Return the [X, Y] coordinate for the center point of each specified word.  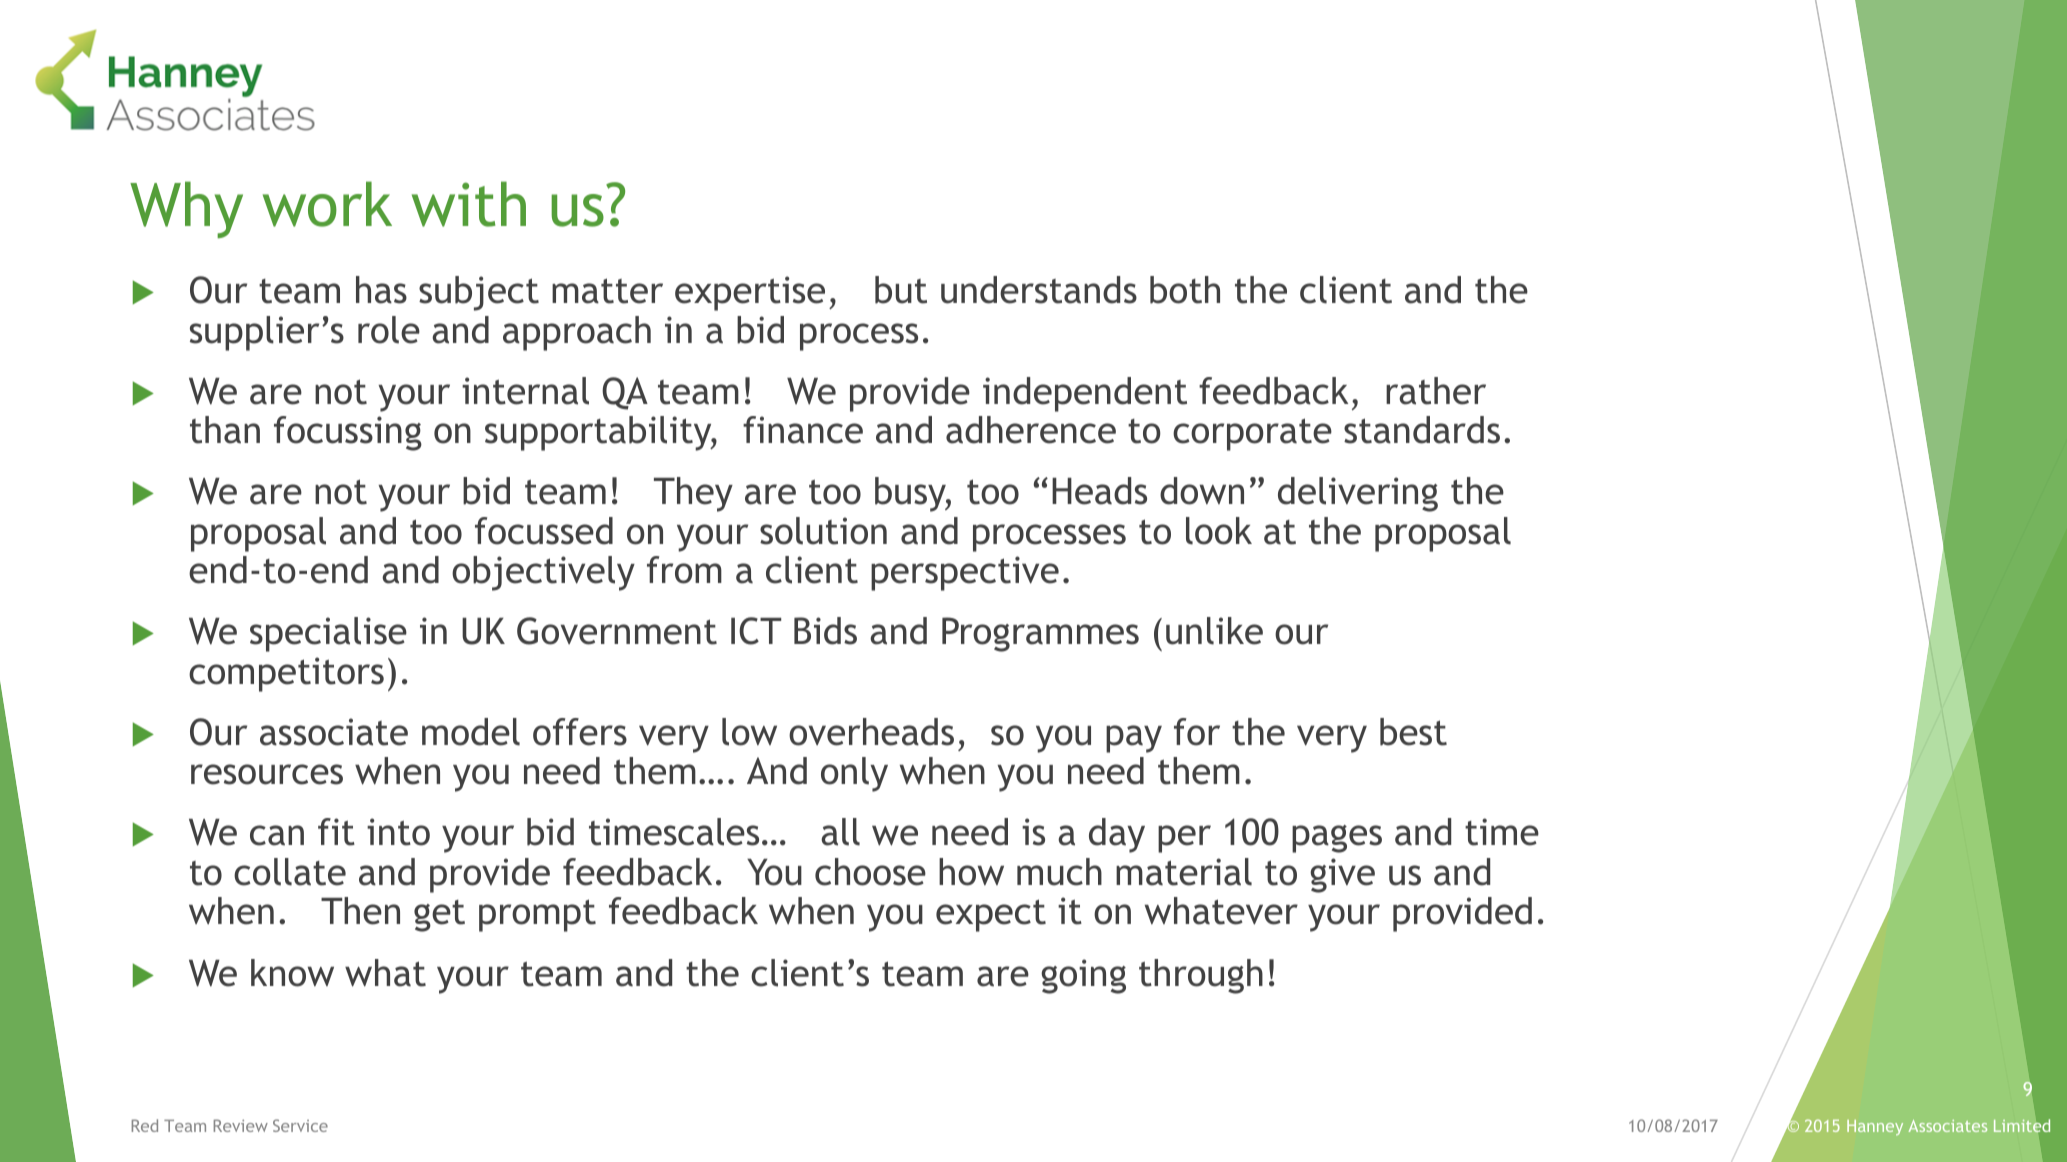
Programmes [1040, 634]
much [1059, 872]
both [1185, 290]
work [327, 204]
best [1413, 732]
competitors [286, 674]
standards [1422, 430]
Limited [2022, 1125]
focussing [348, 433]
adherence [1031, 430]
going [1083, 976]
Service [300, 1125]
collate [290, 872]
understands [1039, 290]
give [1342, 875]
